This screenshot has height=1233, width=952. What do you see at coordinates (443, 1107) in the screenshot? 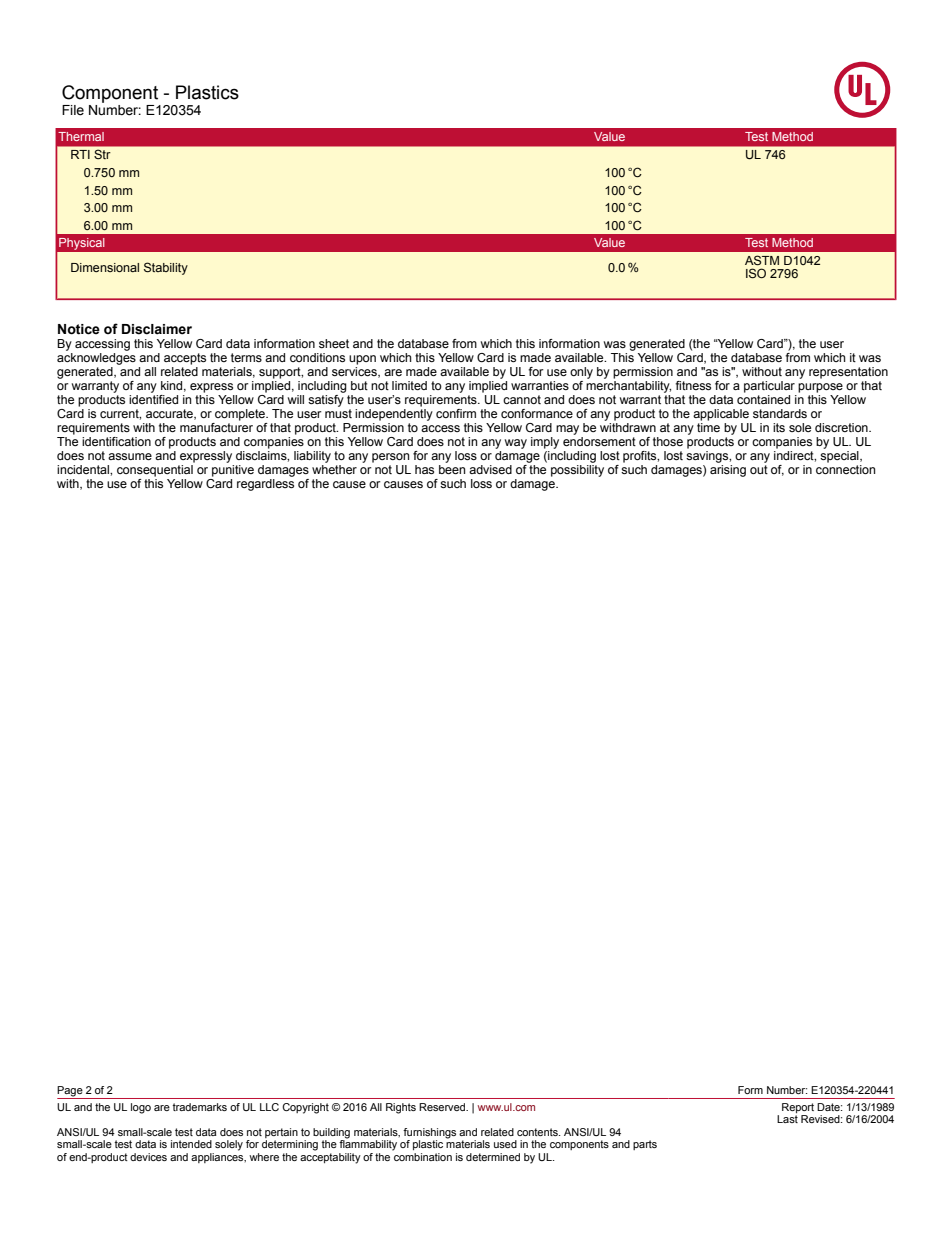
I see `Reserved` at bounding box center [443, 1107].
